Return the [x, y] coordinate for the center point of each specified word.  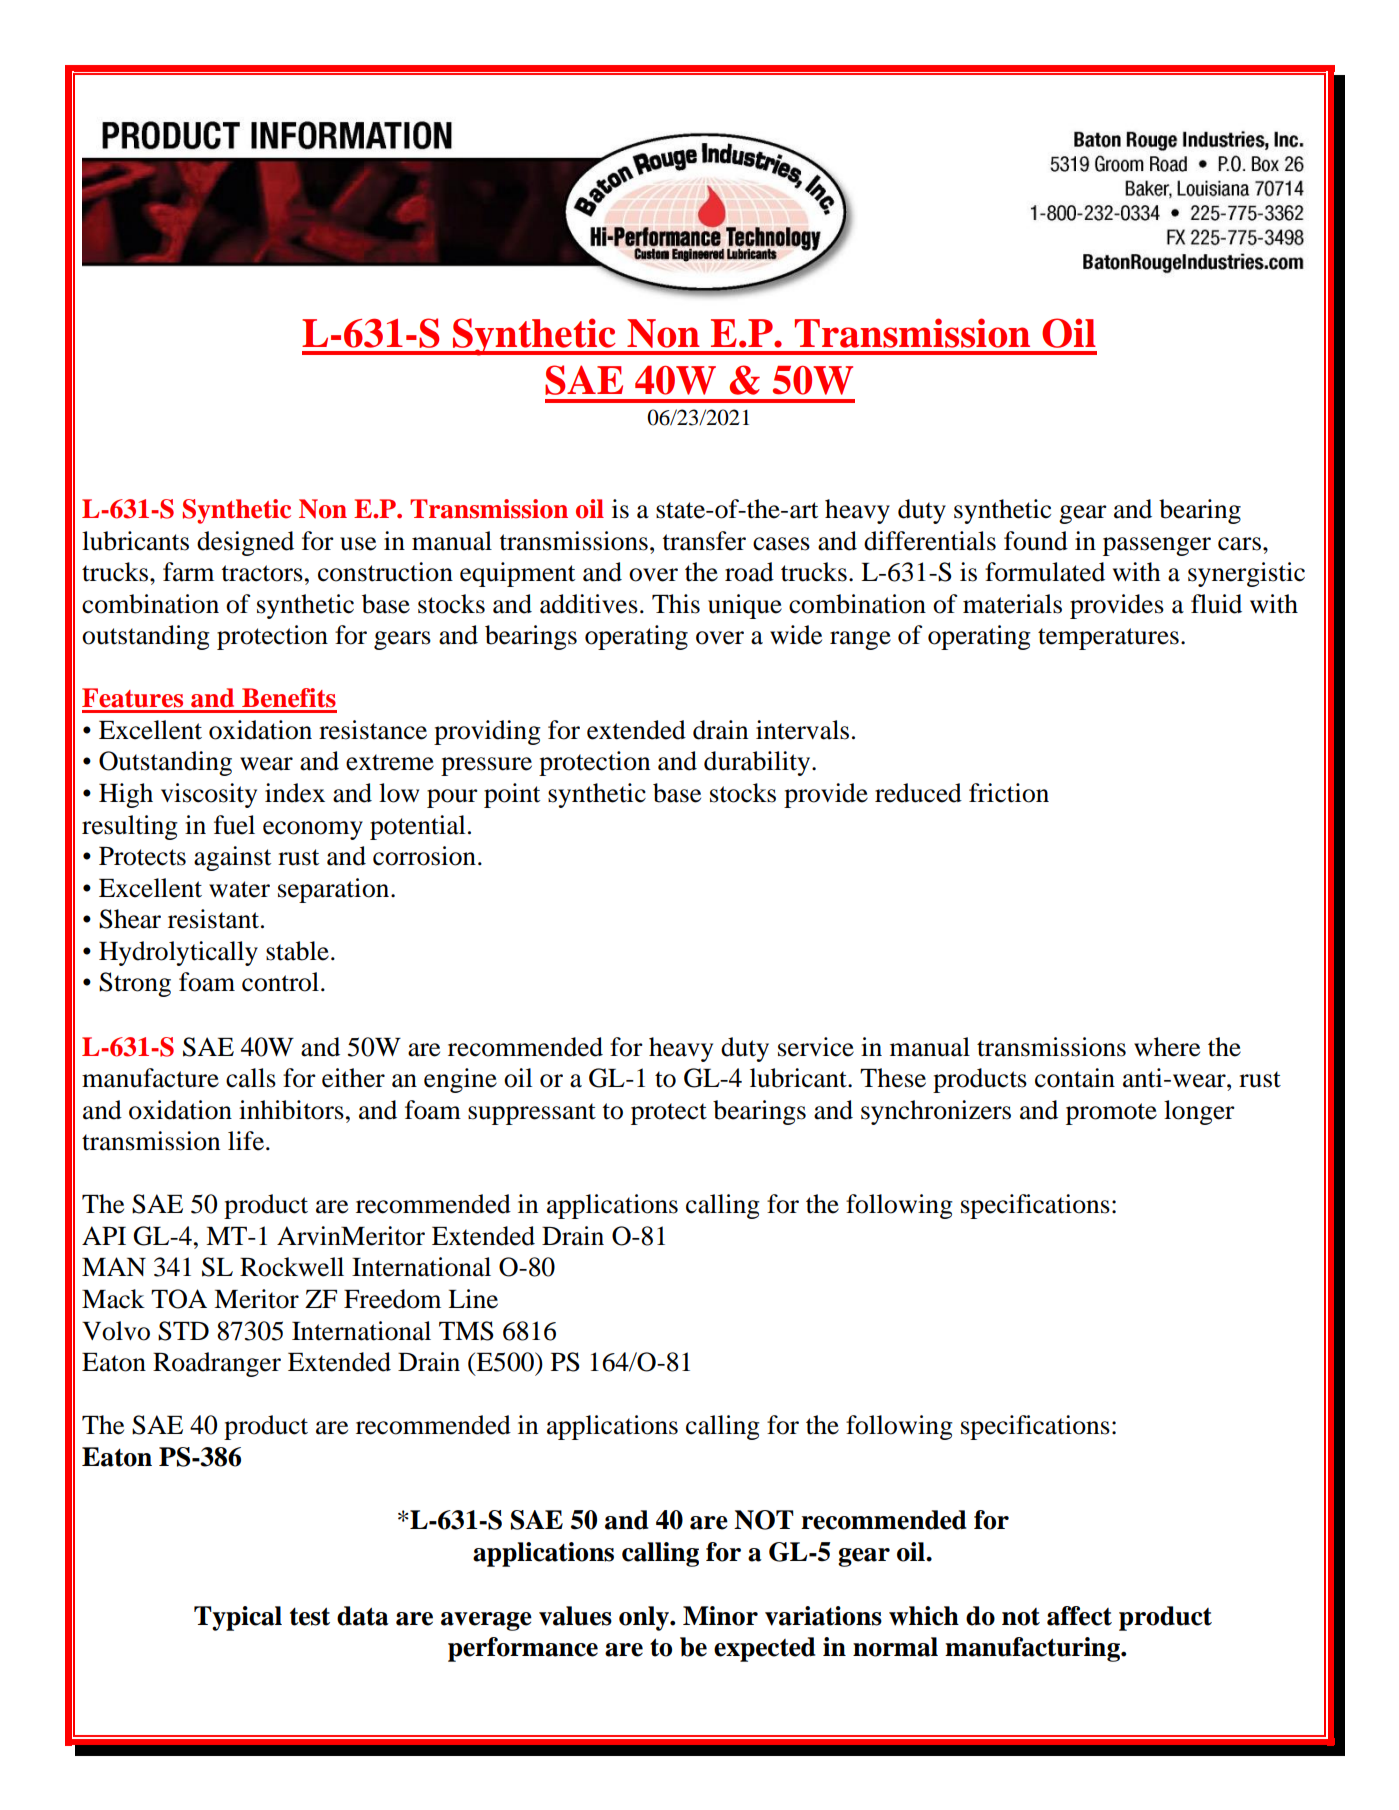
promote [1111, 1114]
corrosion [424, 856]
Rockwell [292, 1267]
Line [473, 1299]
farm [188, 572]
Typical [238, 1618]
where [1167, 1047]
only [645, 1618]
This [676, 604]
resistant [215, 919]
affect [1079, 1616]
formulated [1045, 572]
